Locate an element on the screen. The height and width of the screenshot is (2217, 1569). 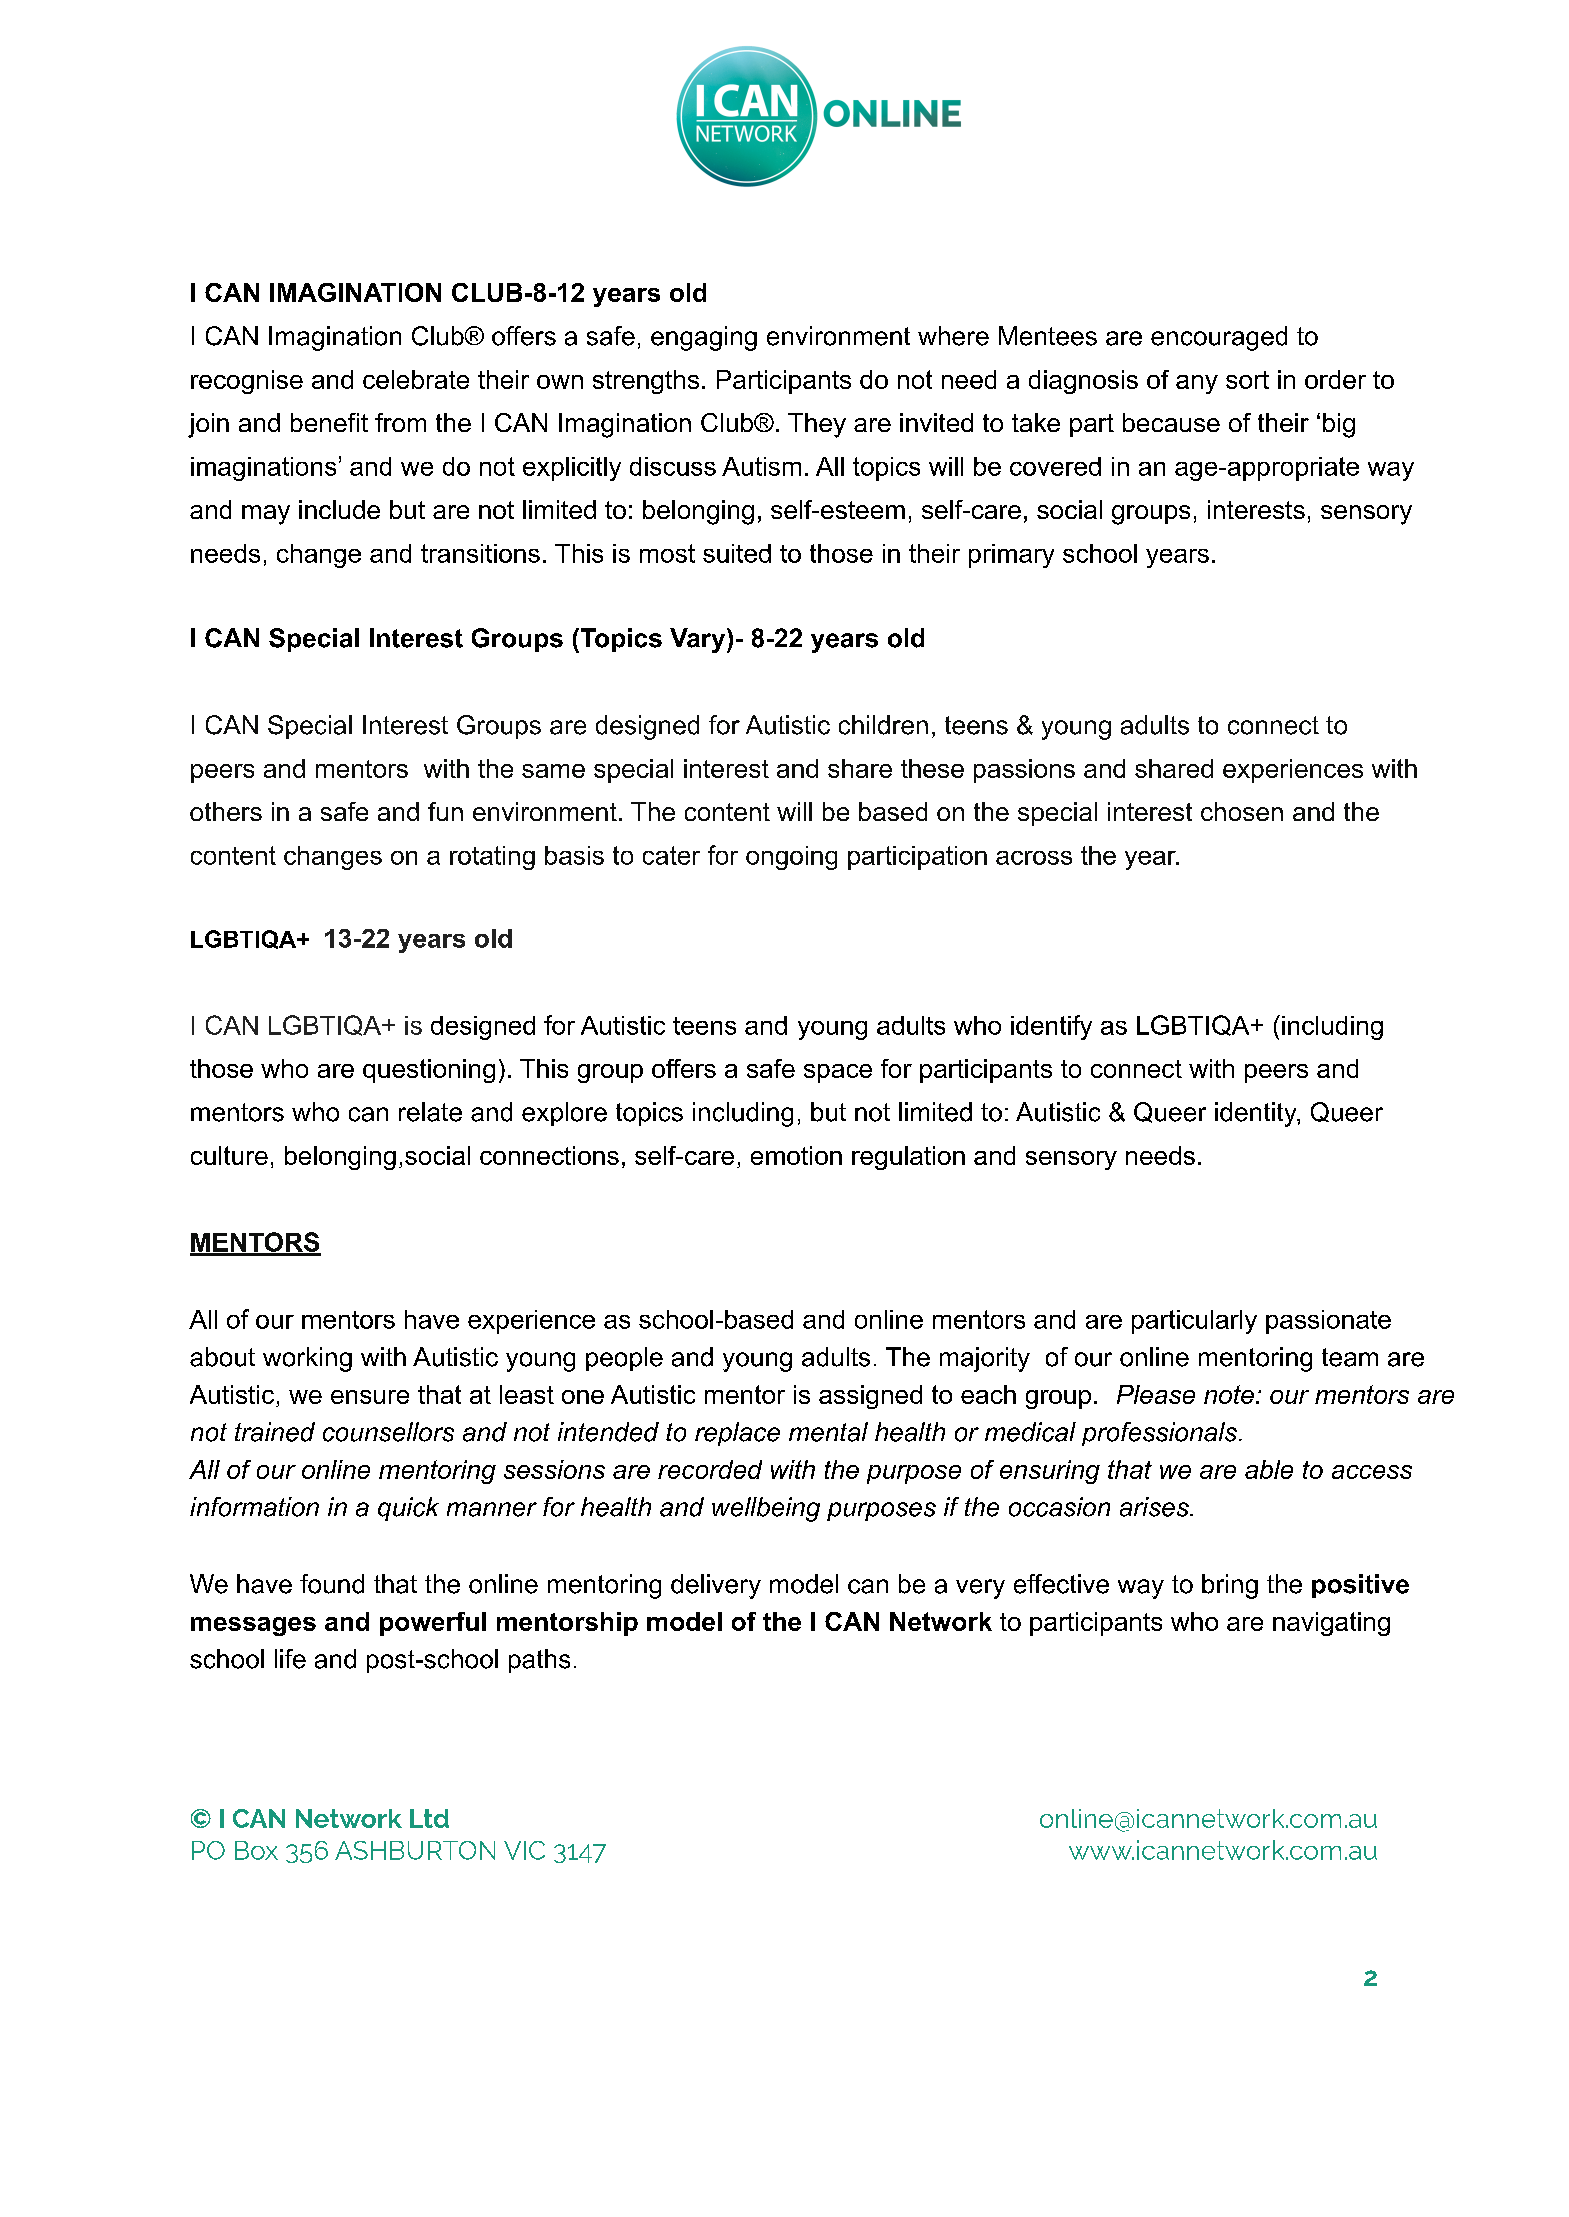
navigating is located at coordinates (1331, 1624).
